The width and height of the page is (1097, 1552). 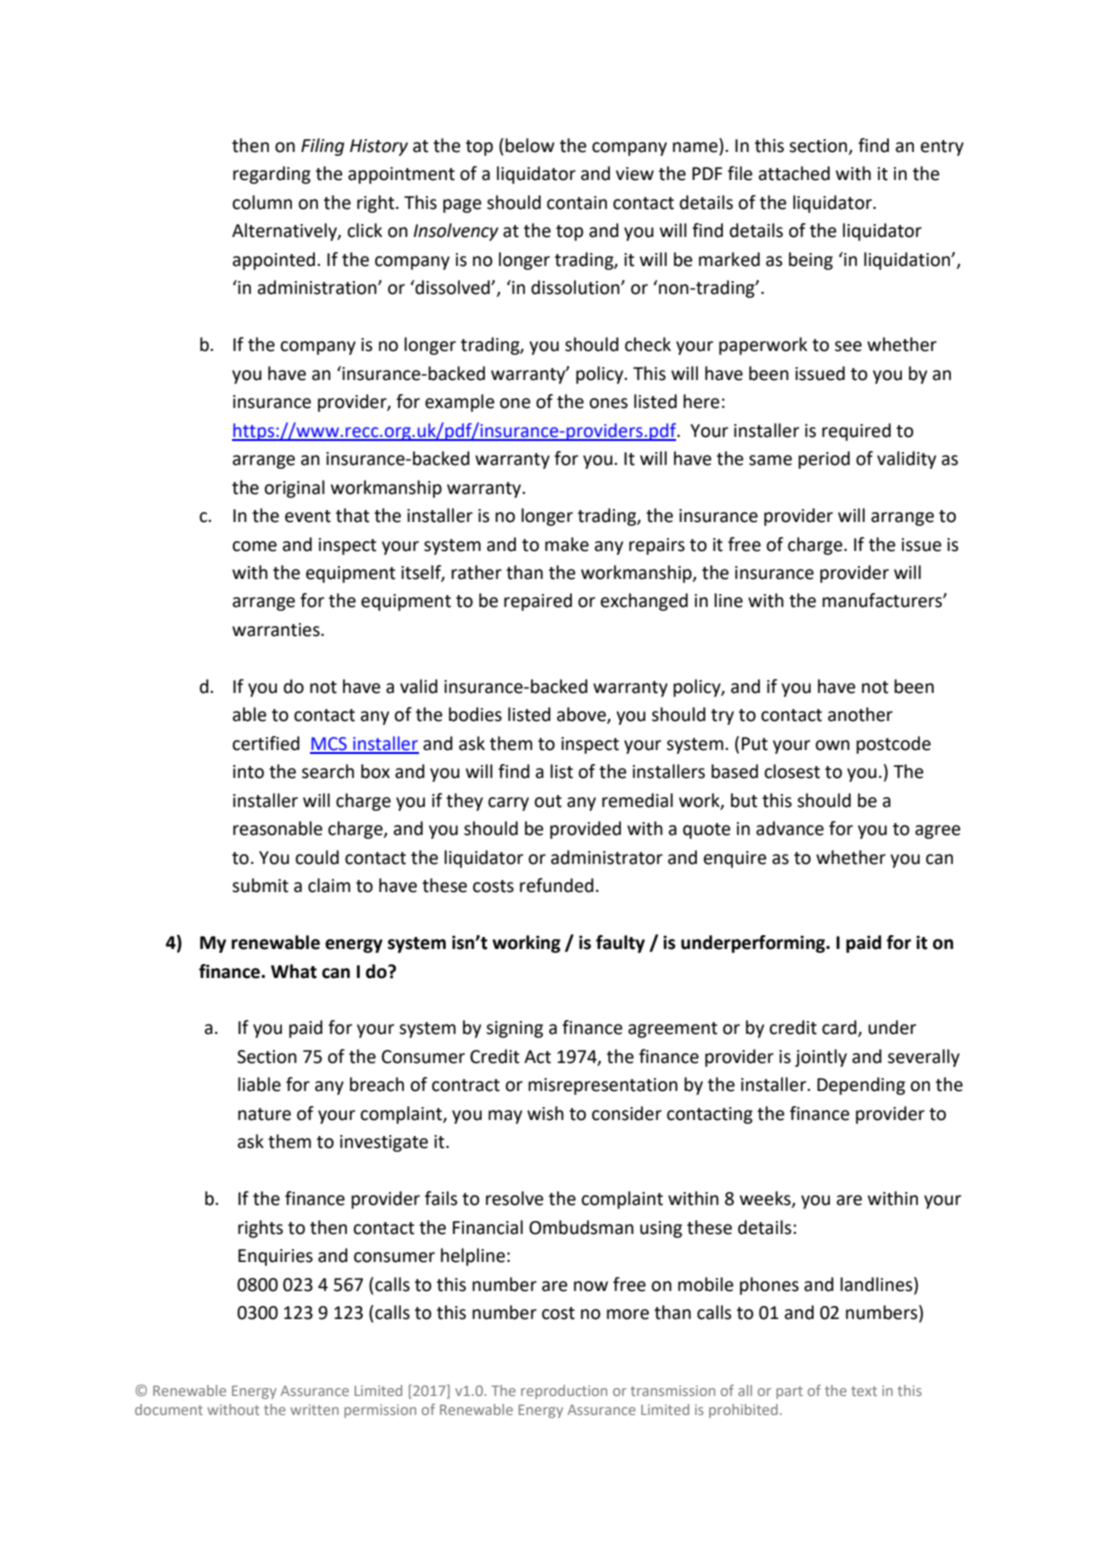 What do you see at coordinates (577, 203) in the page?
I see `contain` at bounding box center [577, 203].
